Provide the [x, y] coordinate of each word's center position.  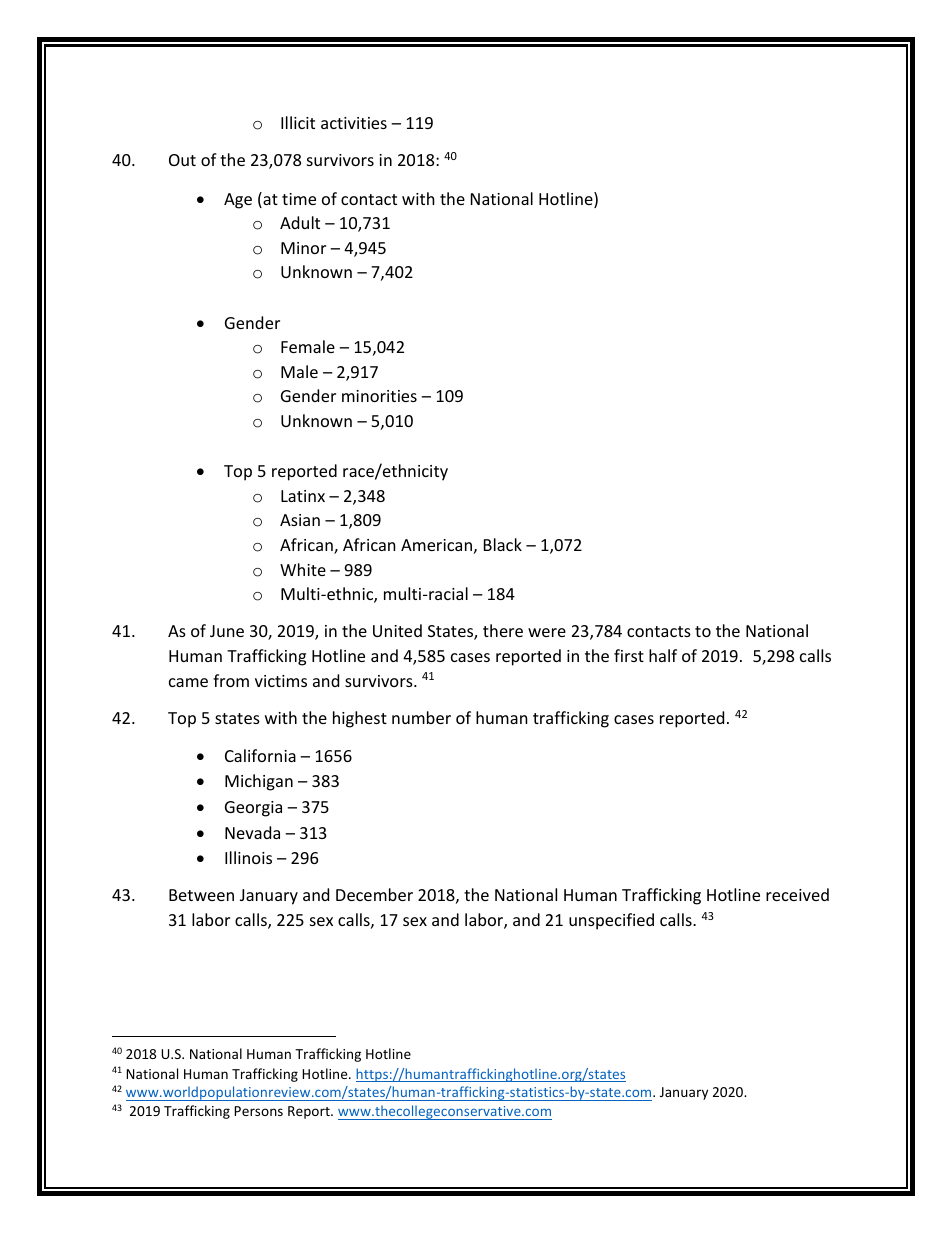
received [797, 894]
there [503, 630]
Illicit [298, 122]
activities [354, 123]
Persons [258, 1111]
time [299, 199]
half [663, 655]
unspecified [611, 921]
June [227, 631]
